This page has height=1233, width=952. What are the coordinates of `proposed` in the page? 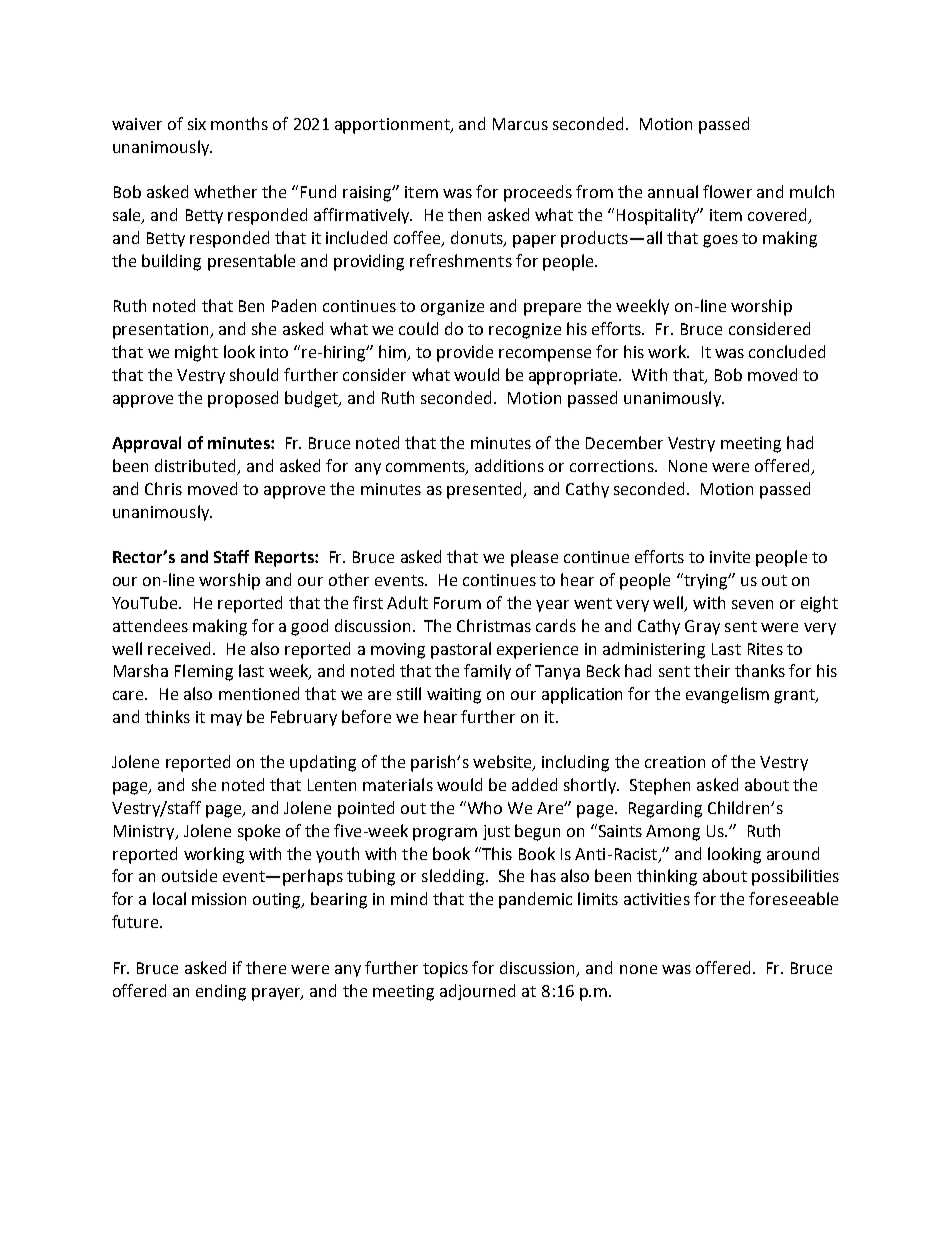 It's located at (243, 399).
